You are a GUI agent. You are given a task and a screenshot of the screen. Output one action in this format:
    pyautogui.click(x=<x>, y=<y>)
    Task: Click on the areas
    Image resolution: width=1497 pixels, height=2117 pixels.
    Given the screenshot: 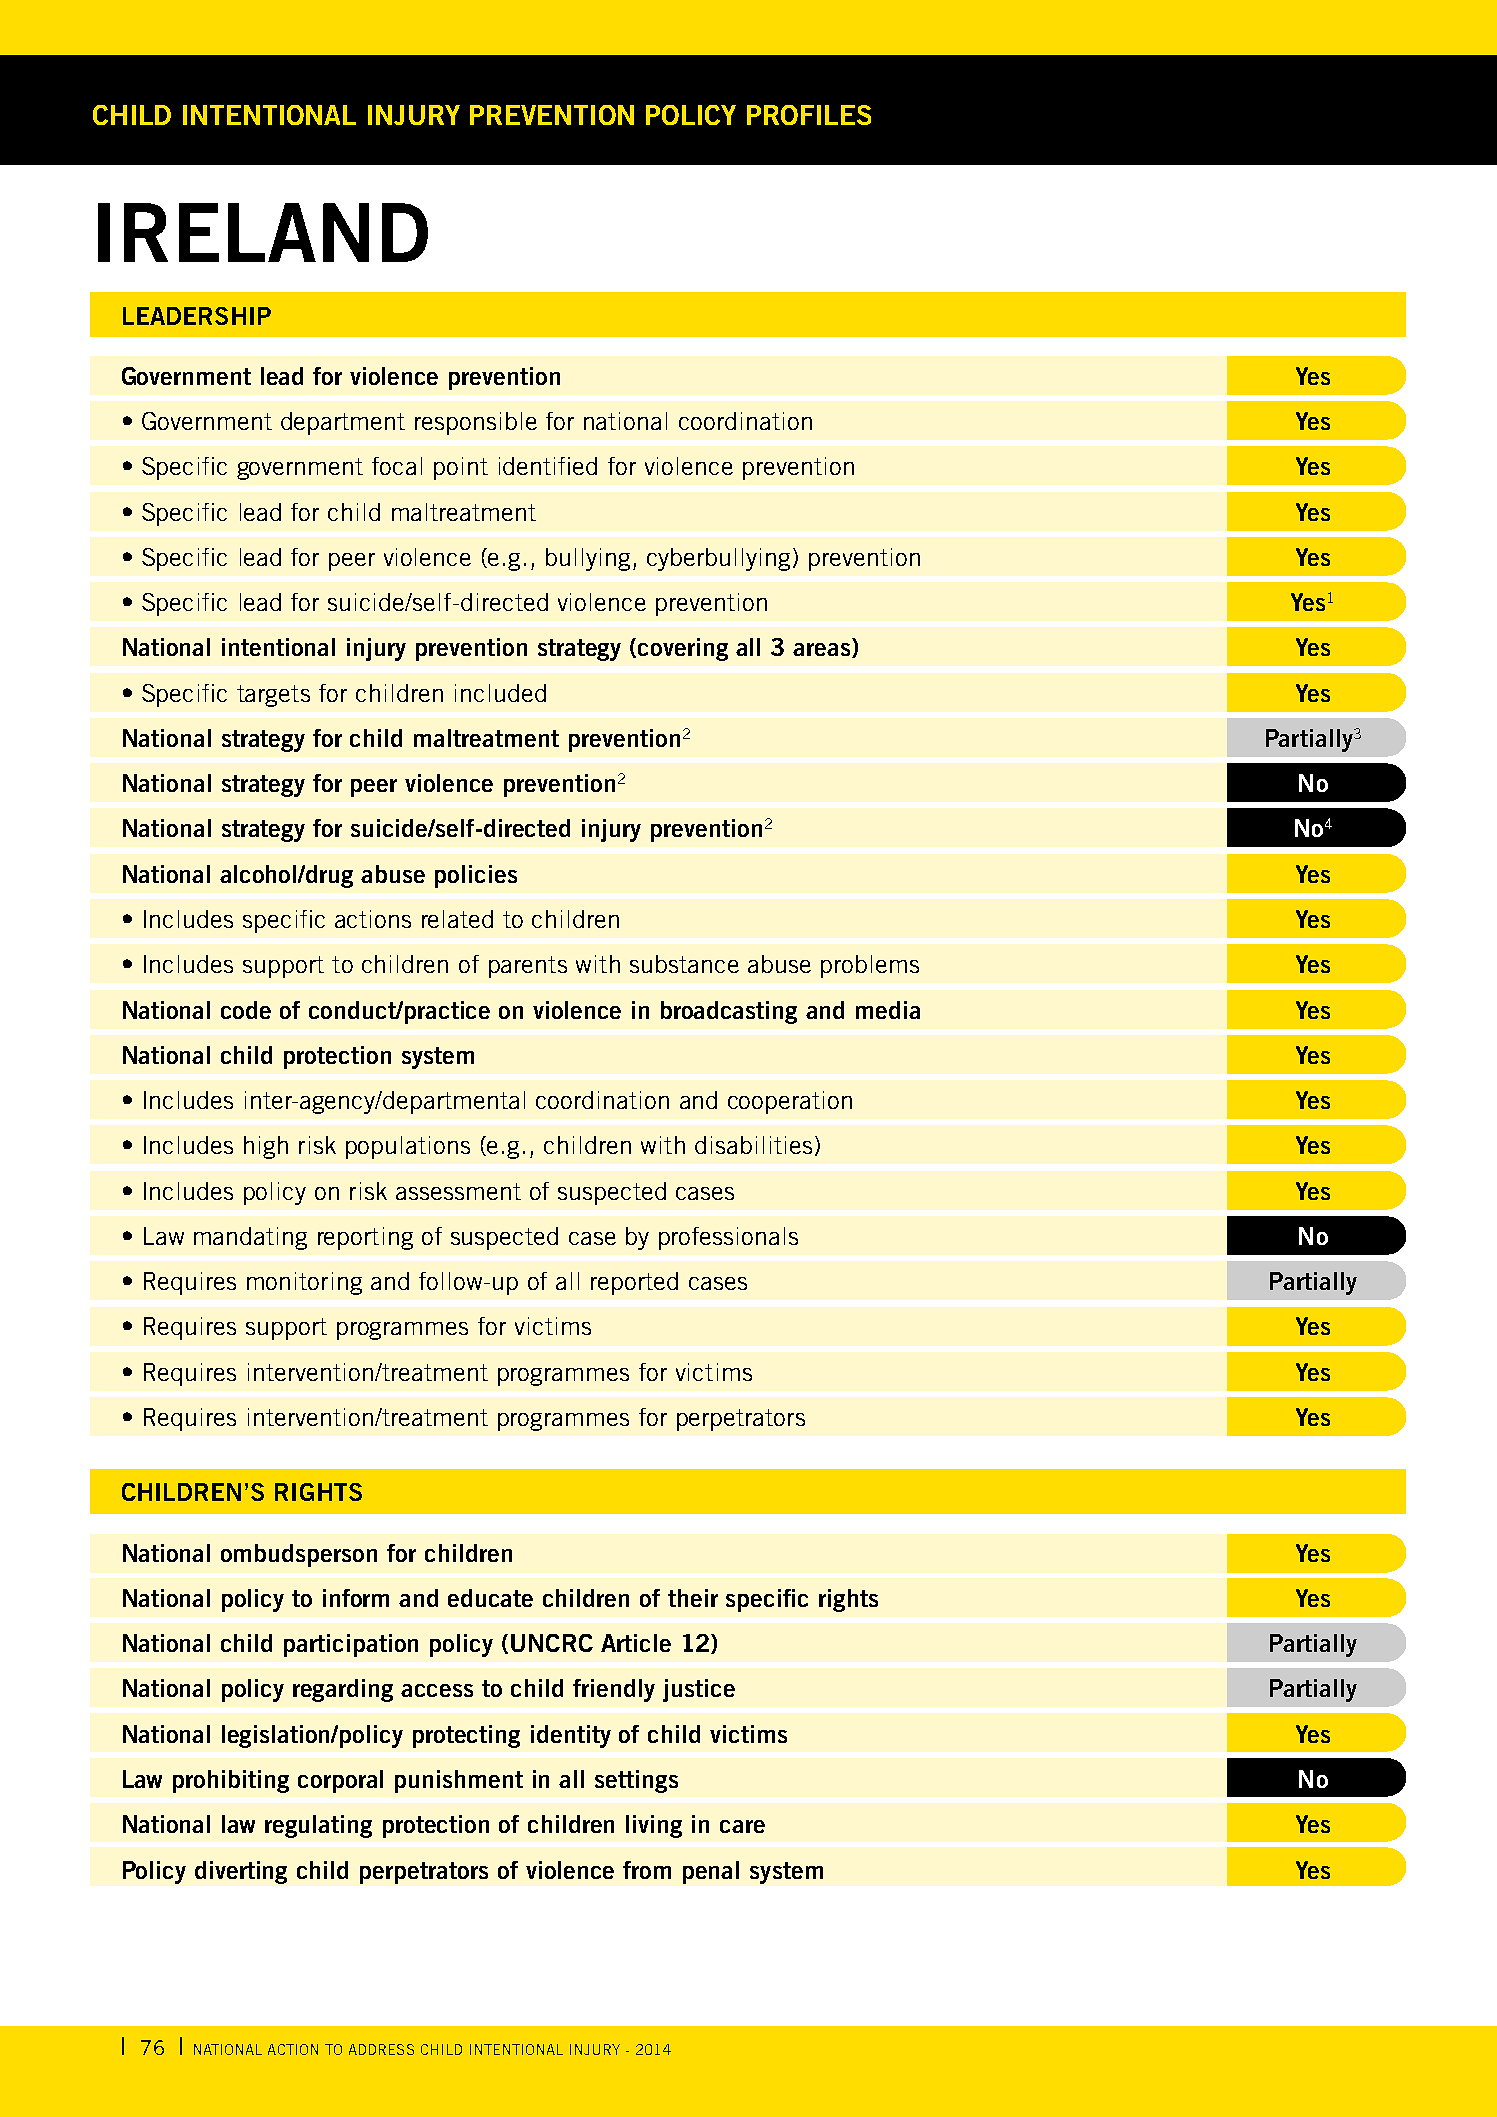 What is the action you would take?
    pyautogui.click(x=823, y=650)
